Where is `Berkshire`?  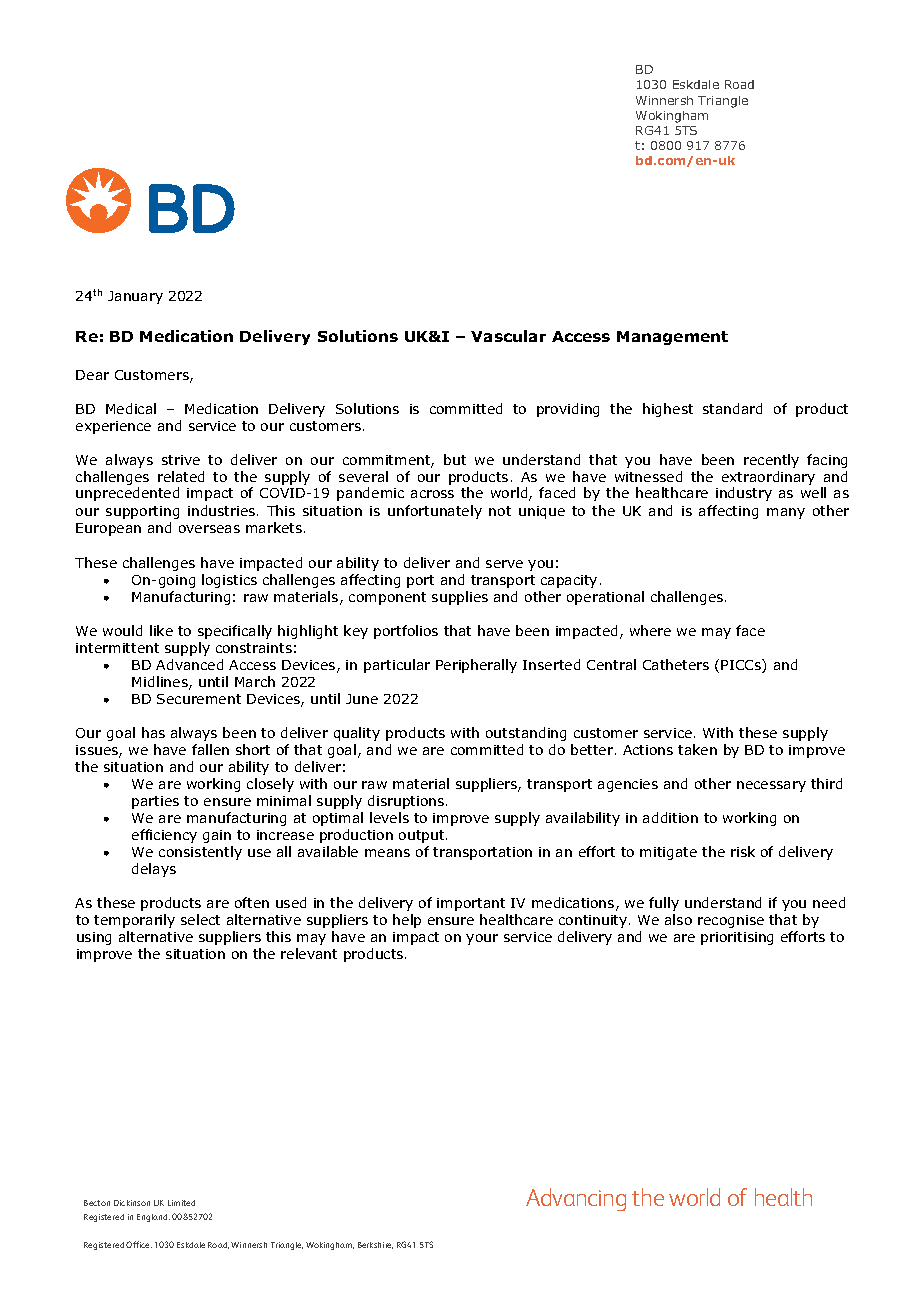 Berkshire is located at coordinates (375, 1245).
